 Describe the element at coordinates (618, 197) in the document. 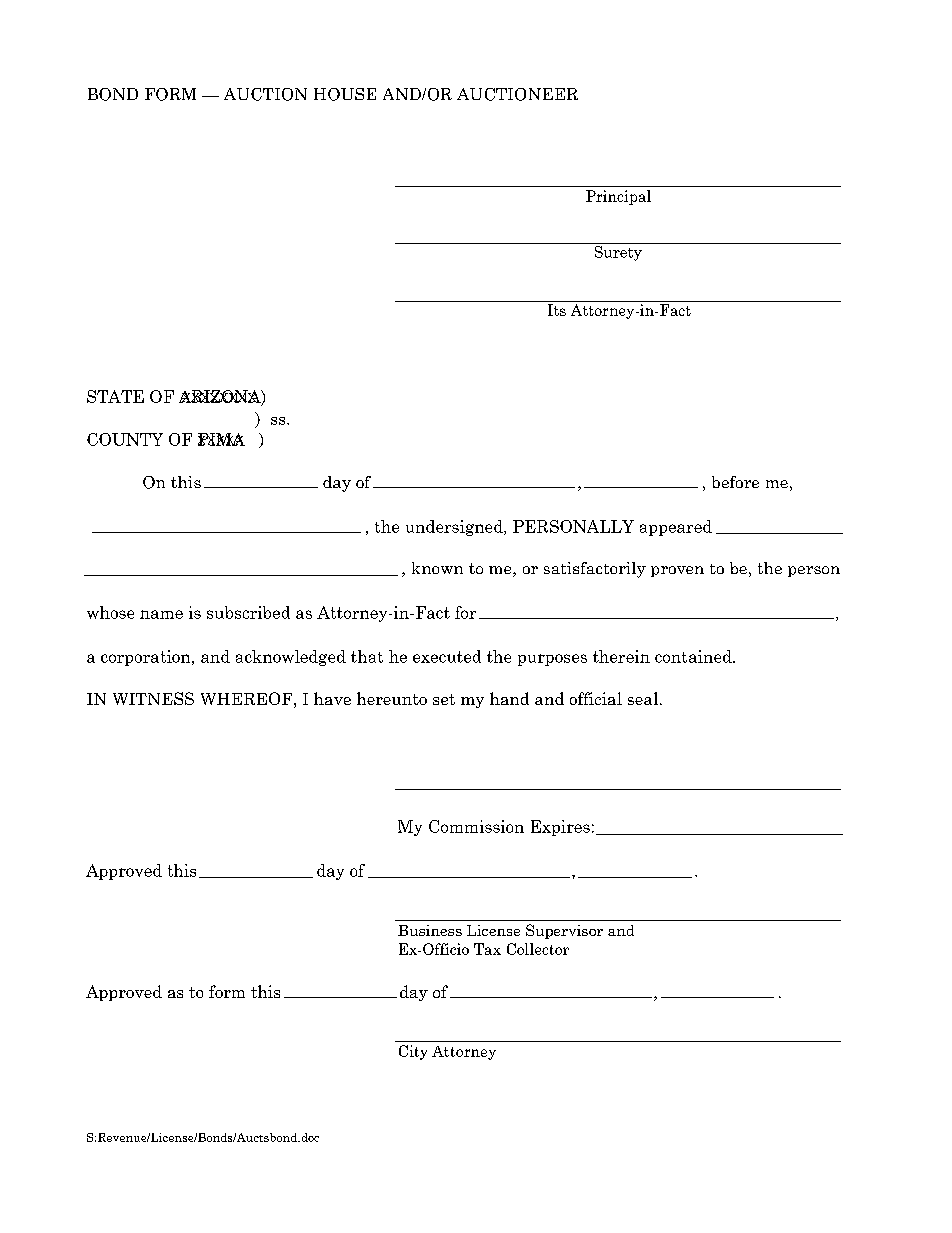

I see `Principal` at that location.
